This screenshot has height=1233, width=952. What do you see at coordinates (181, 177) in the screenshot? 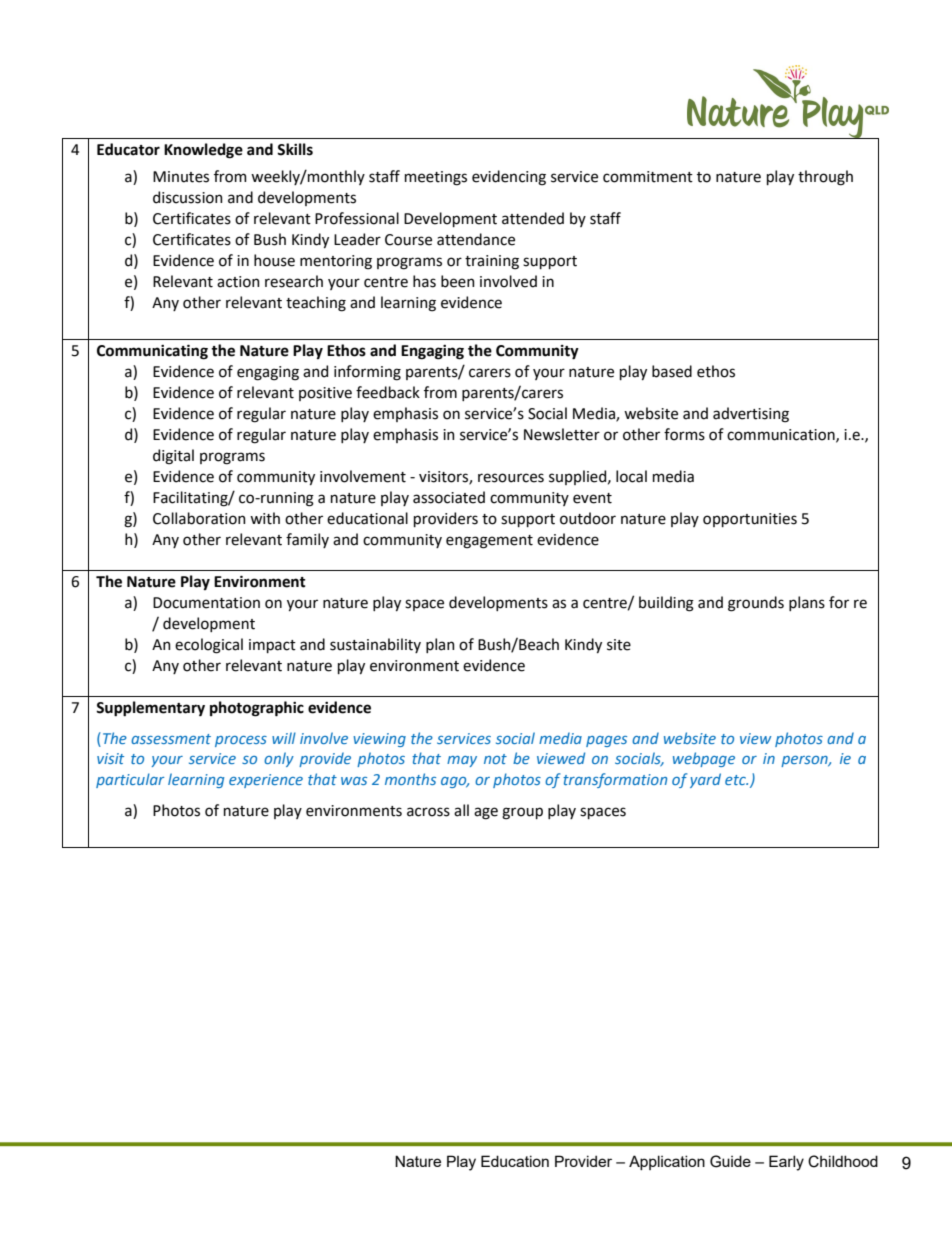
I see `Minutes` at bounding box center [181, 177].
